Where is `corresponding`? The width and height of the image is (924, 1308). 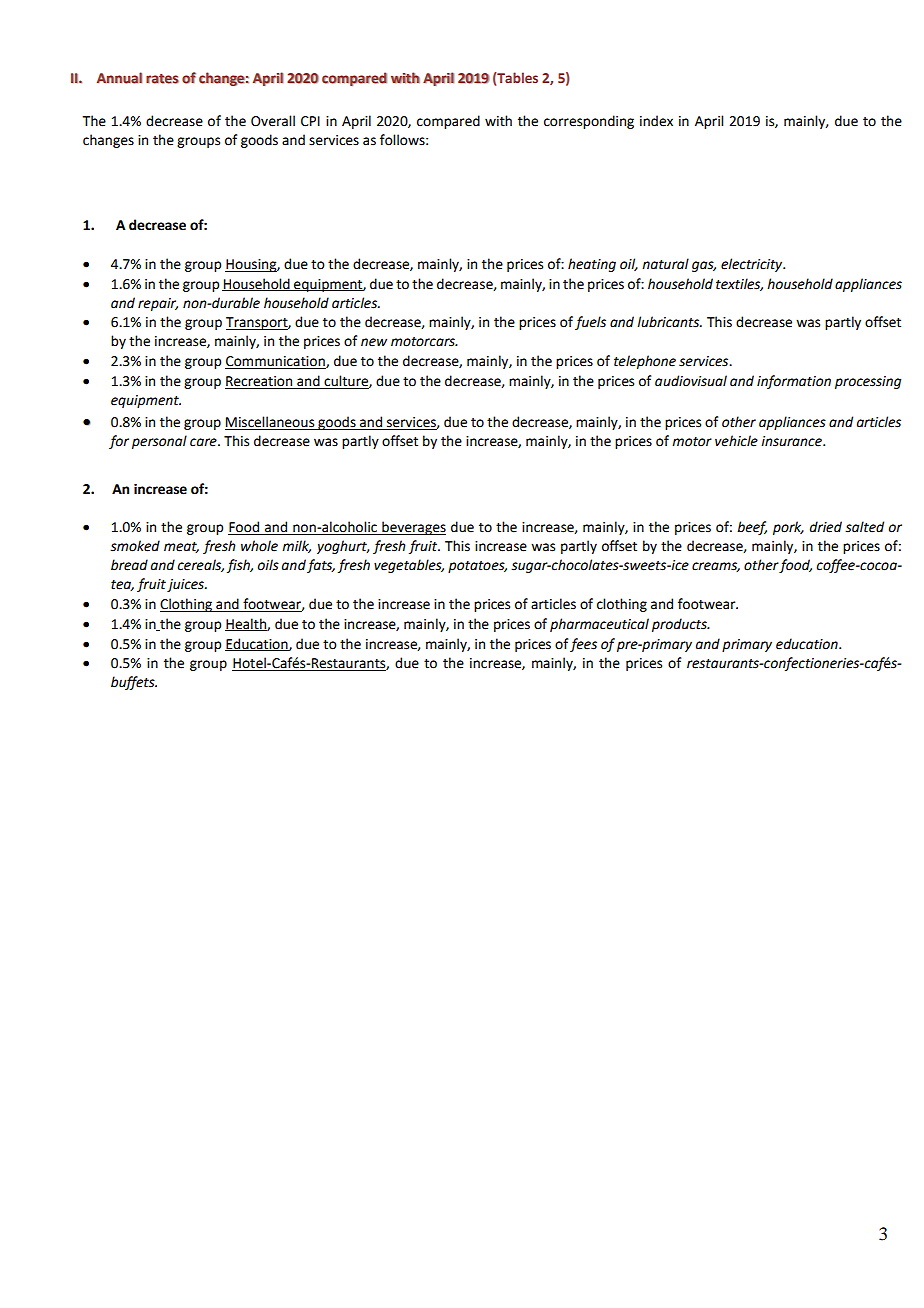
corresponding is located at coordinates (589, 122).
